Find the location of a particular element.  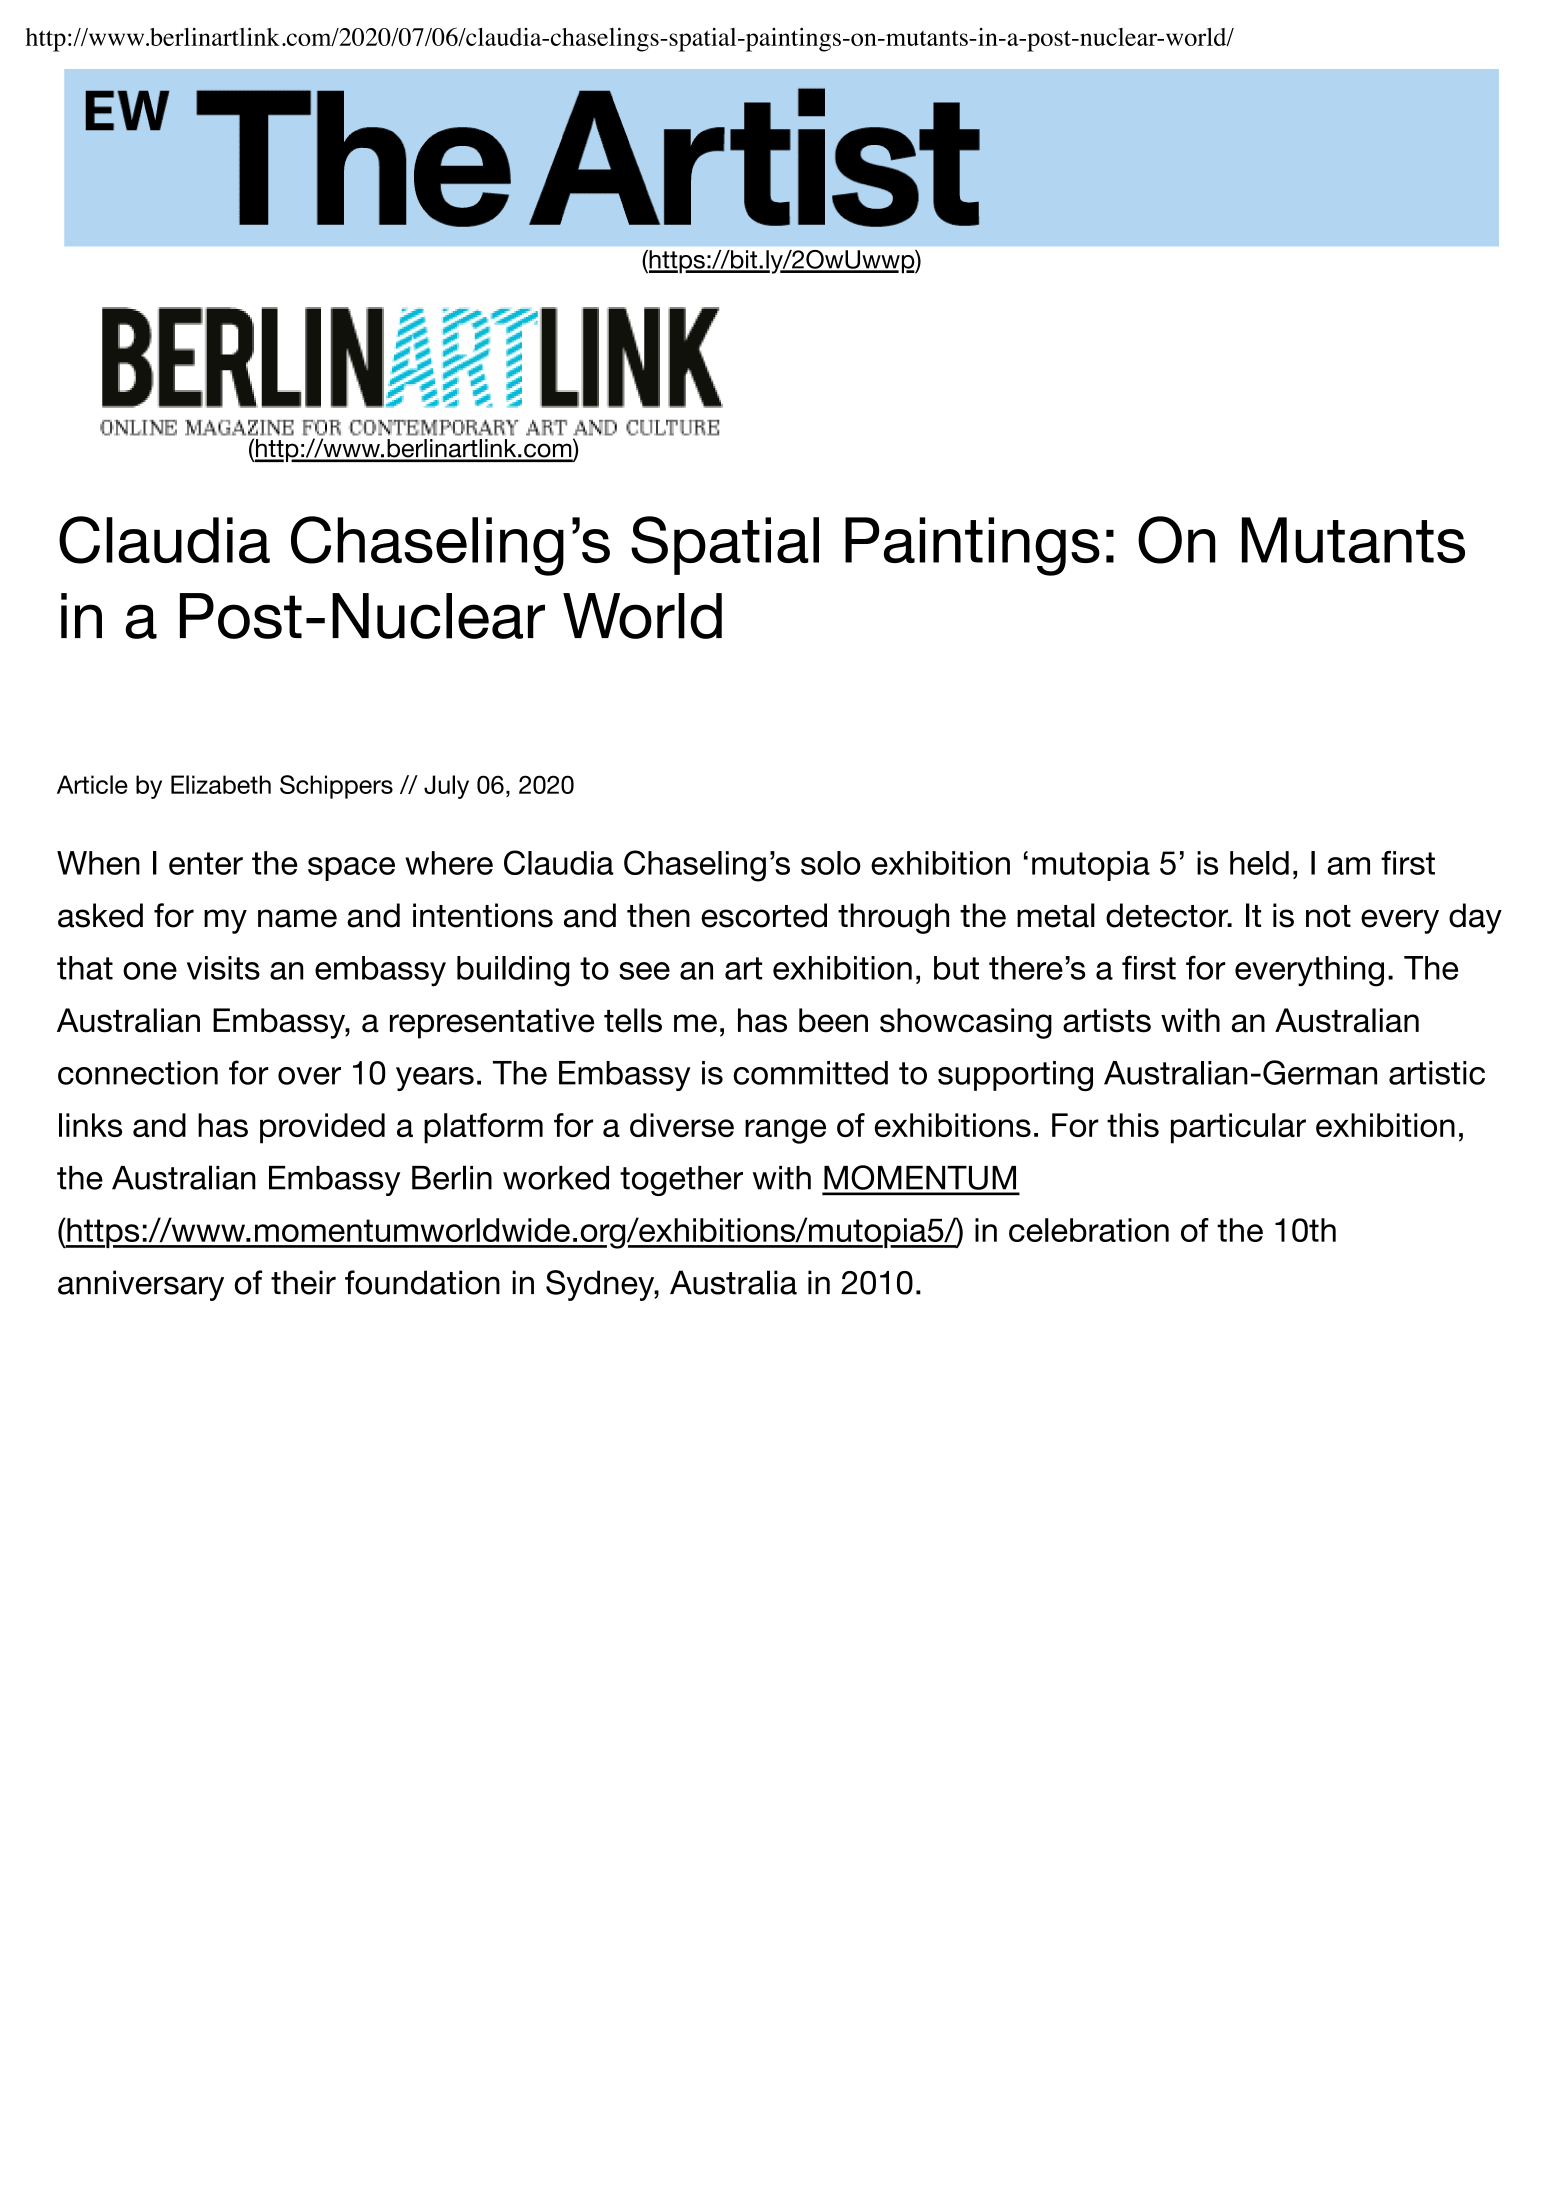

their is located at coordinates (303, 1282).
